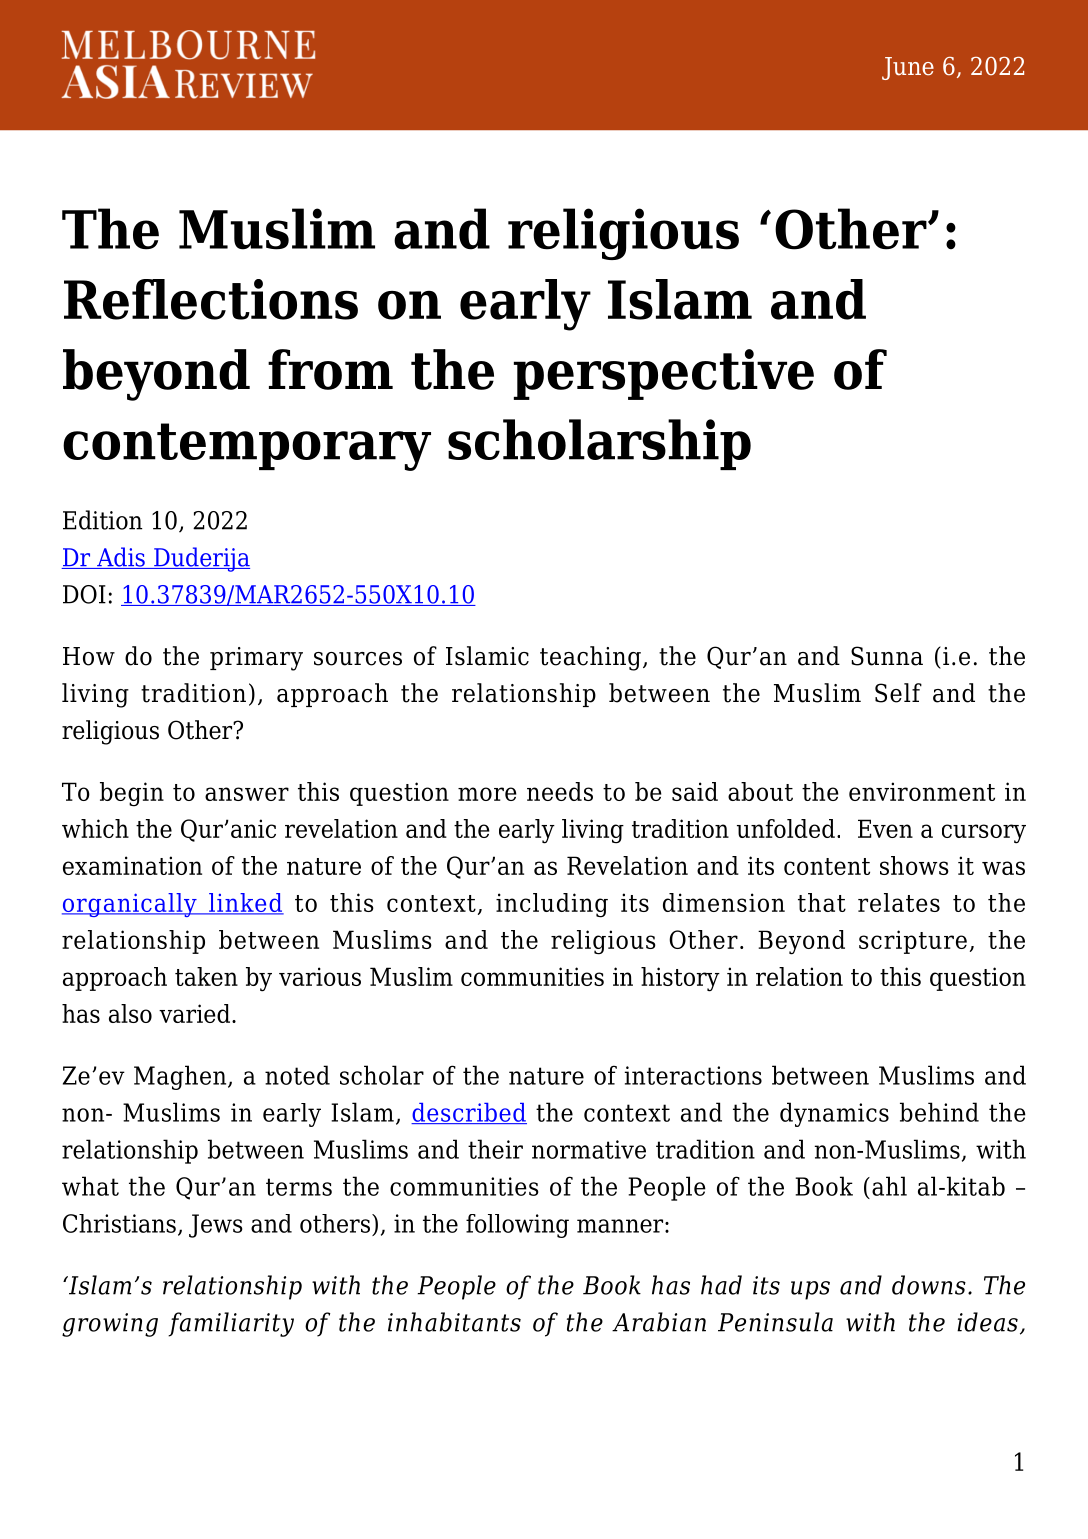 This screenshot has width=1088, height=1539. What do you see at coordinates (517, 1226) in the screenshot?
I see `following` at bounding box center [517, 1226].
